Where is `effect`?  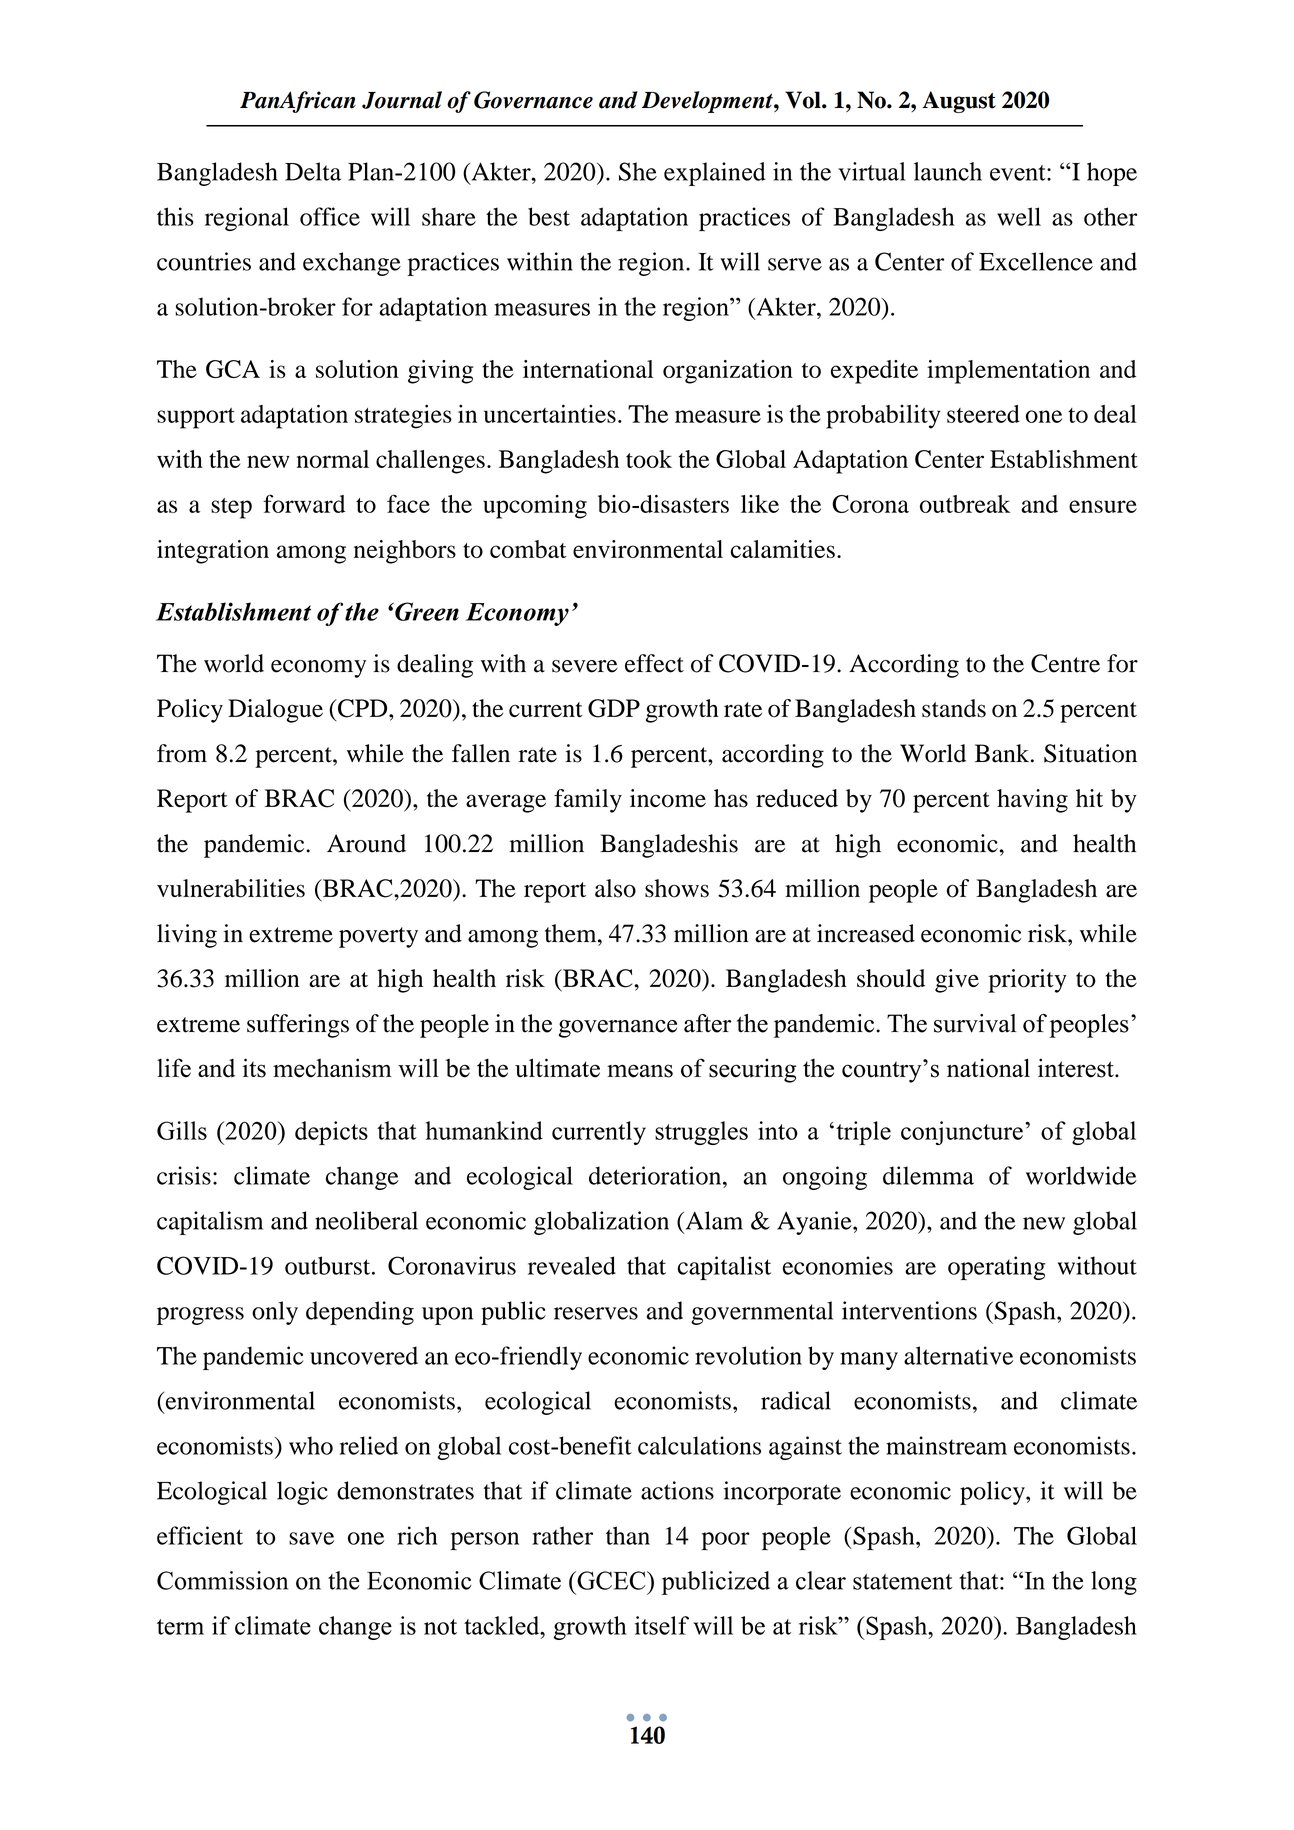
effect is located at coordinates (654, 663).
